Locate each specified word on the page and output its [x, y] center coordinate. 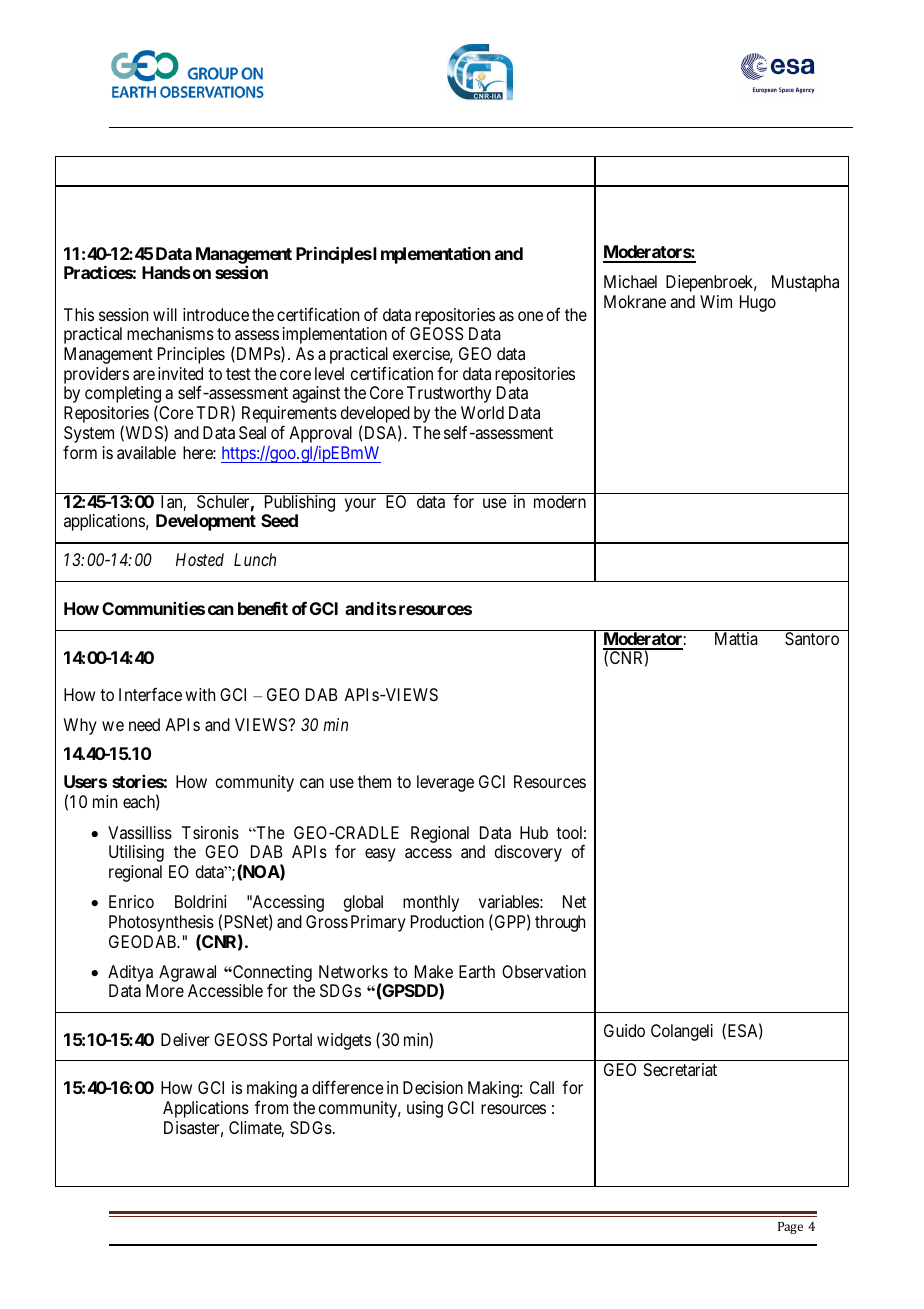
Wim [716, 301]
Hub [534, 832]
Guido [624, 1030]
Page [790, 1228]
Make [434, 971]
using [425, 1109]
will [165, 314]
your [360, 505]
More [165, 990]
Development [206, 522]
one [530, 316]
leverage [445, 783]
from [271, 1107]
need [144, 724]
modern [560, 501]
